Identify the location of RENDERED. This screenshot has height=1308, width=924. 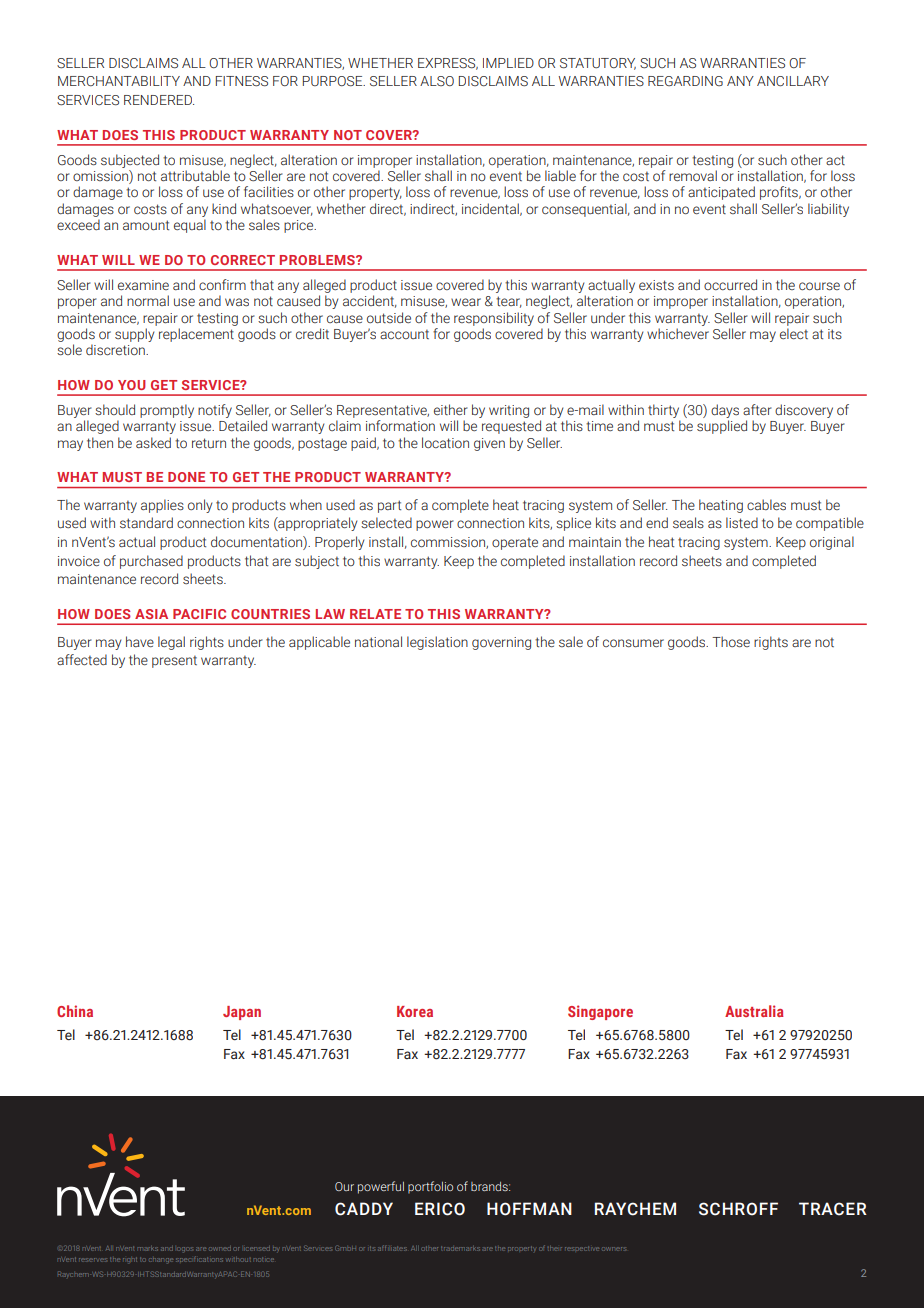
(159, 100).
